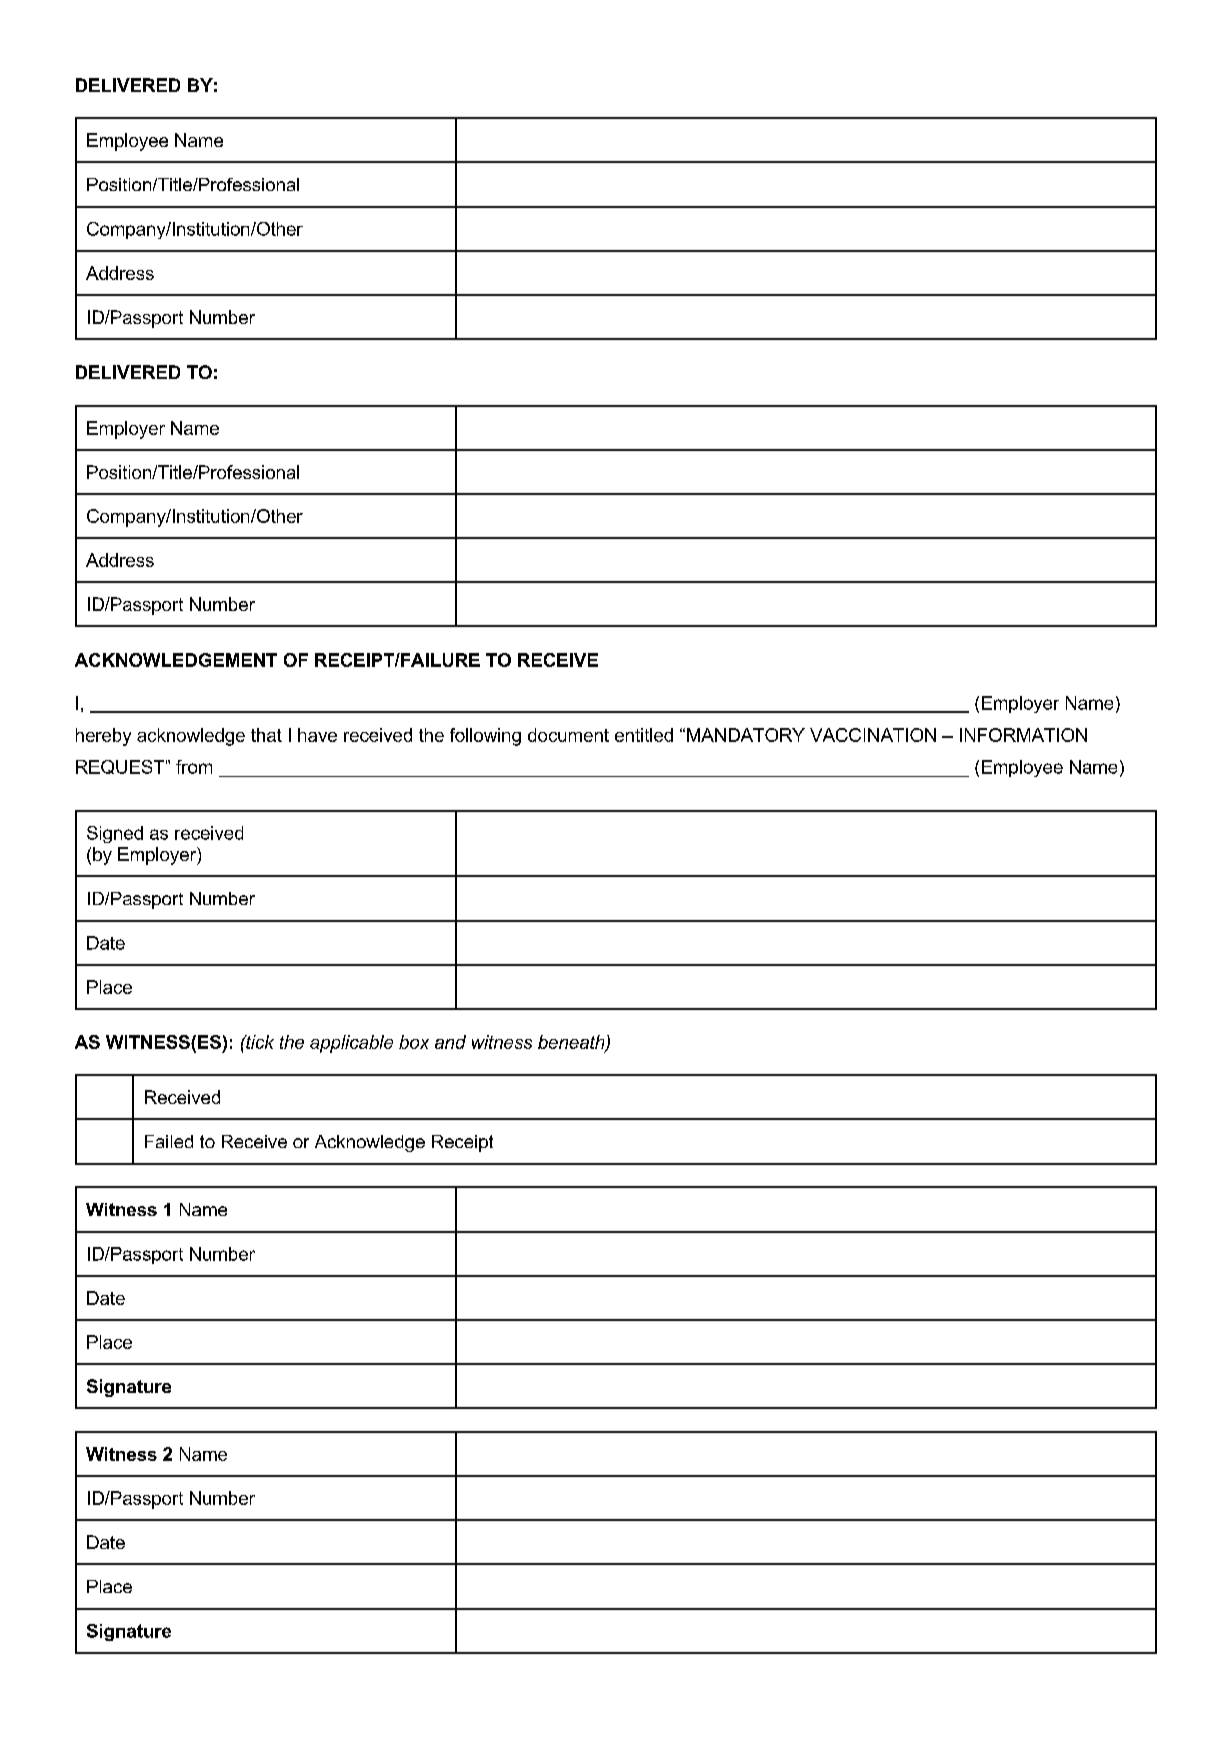 Image resolution: width=1232 pixels, height=1743 pixels. I want to click on document, so click(568, 735).
